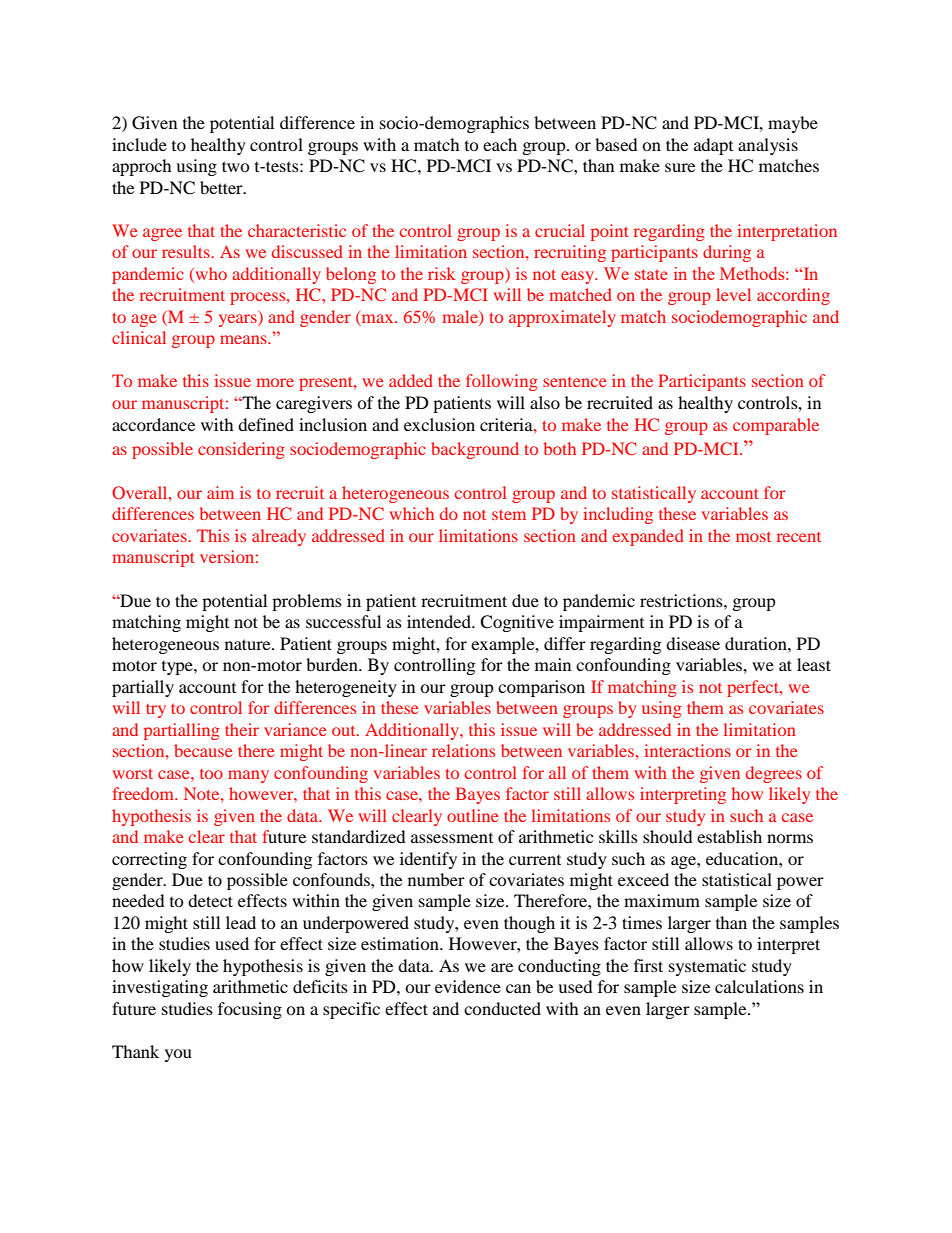 The width and height of the screenshot is (952, 1233). I want to click on conducted, so click(502, 1008).
